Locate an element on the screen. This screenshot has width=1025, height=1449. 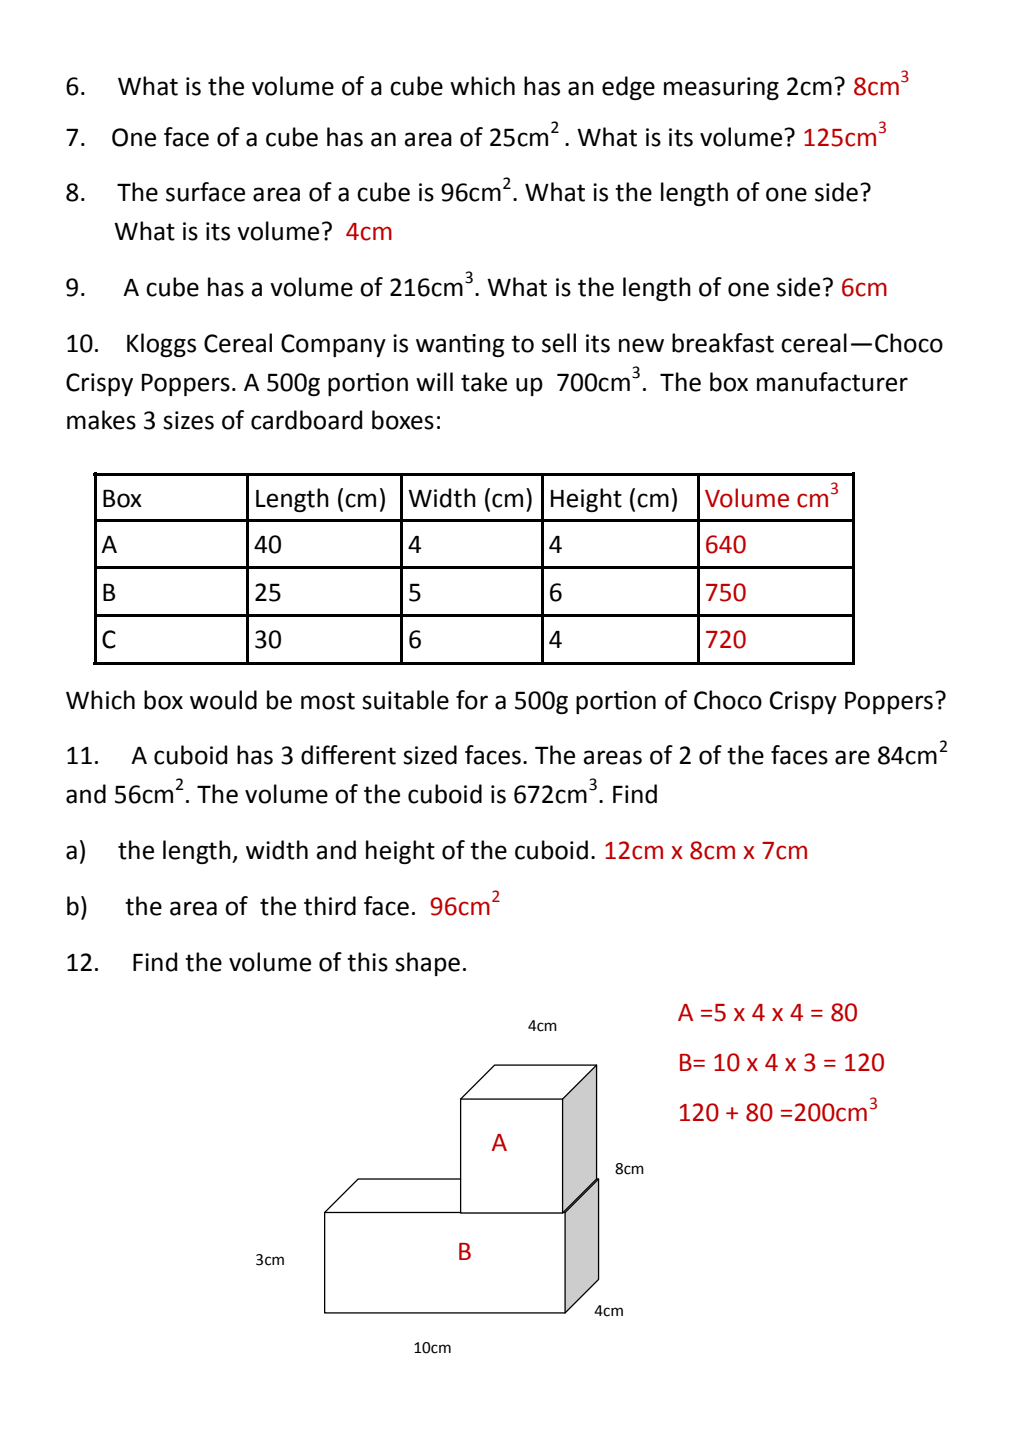
manufacturer is located at coordinates (832, 382).
